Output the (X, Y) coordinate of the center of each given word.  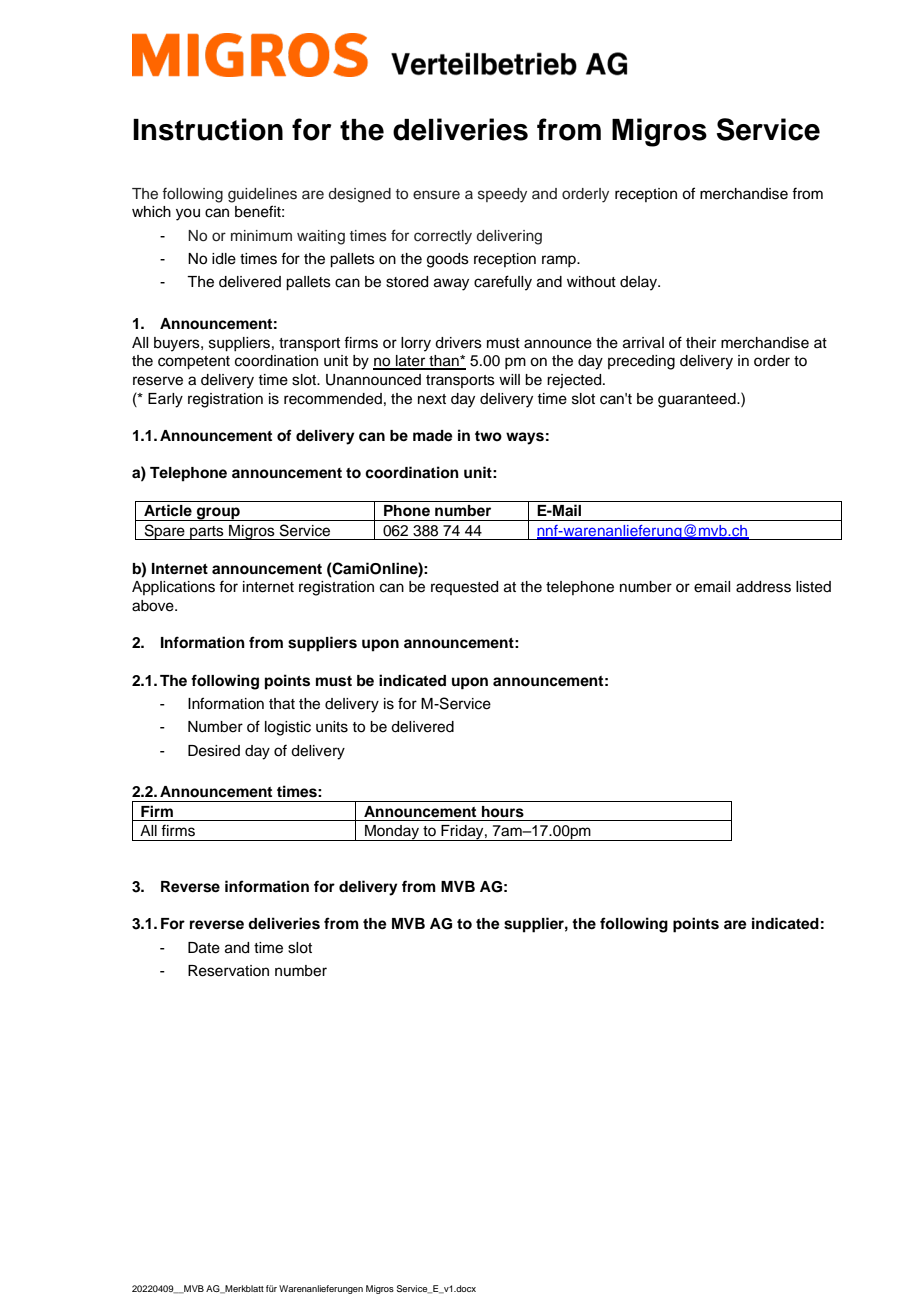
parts (207, 533)
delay (640, 283)
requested (464, 588)
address (763, 587)
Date (204, 948)
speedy (502, 195)
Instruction (208, 129)
